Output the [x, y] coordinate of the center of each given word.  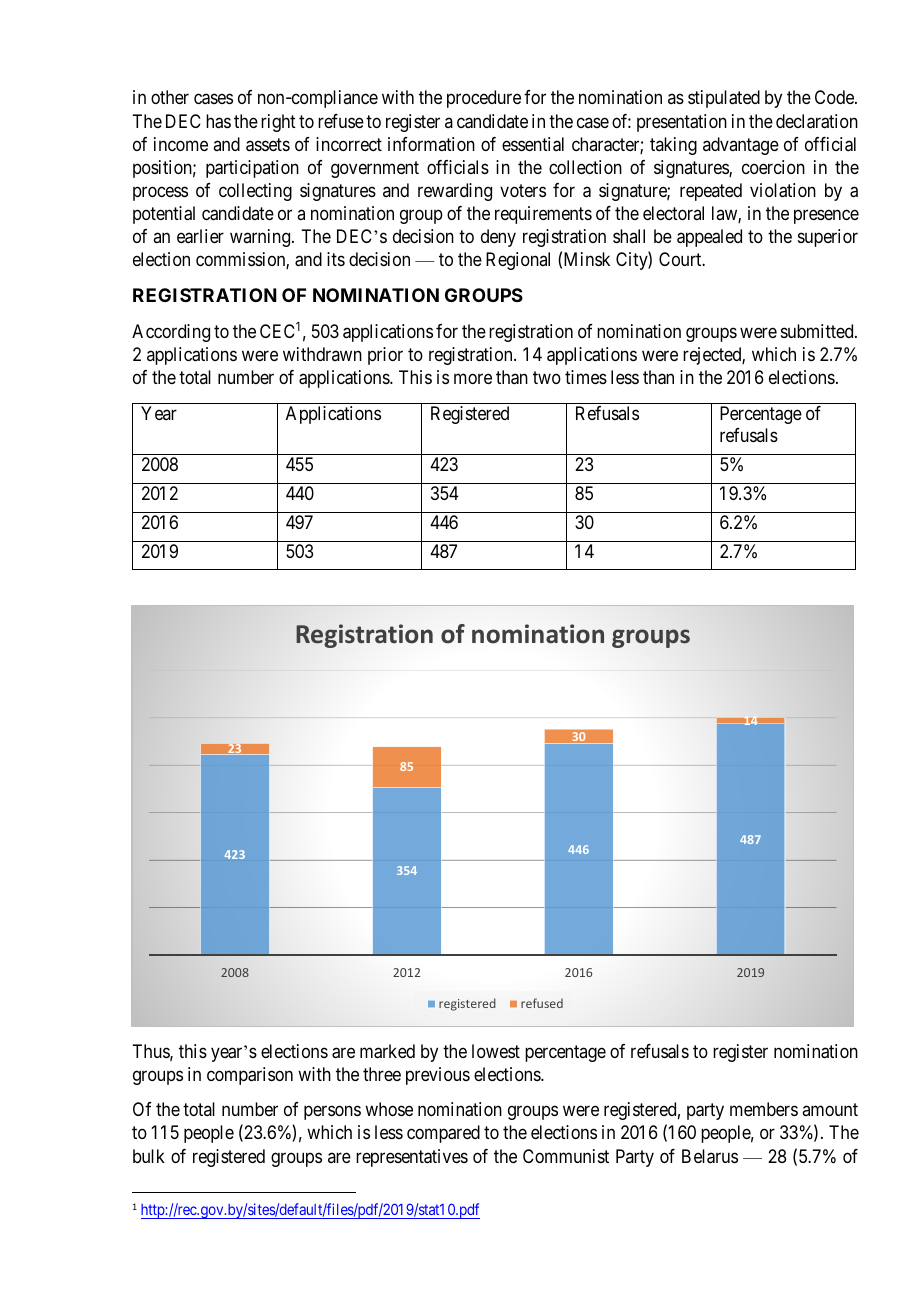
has [218, 121]
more [473, 378]
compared [443, 1134]
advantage [741, 146]
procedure [484, 99]
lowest [496, 1051]
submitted [818, 331]
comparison [250, 1076]
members [764, 1109]
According [171, 333]
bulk [149, 1156]
